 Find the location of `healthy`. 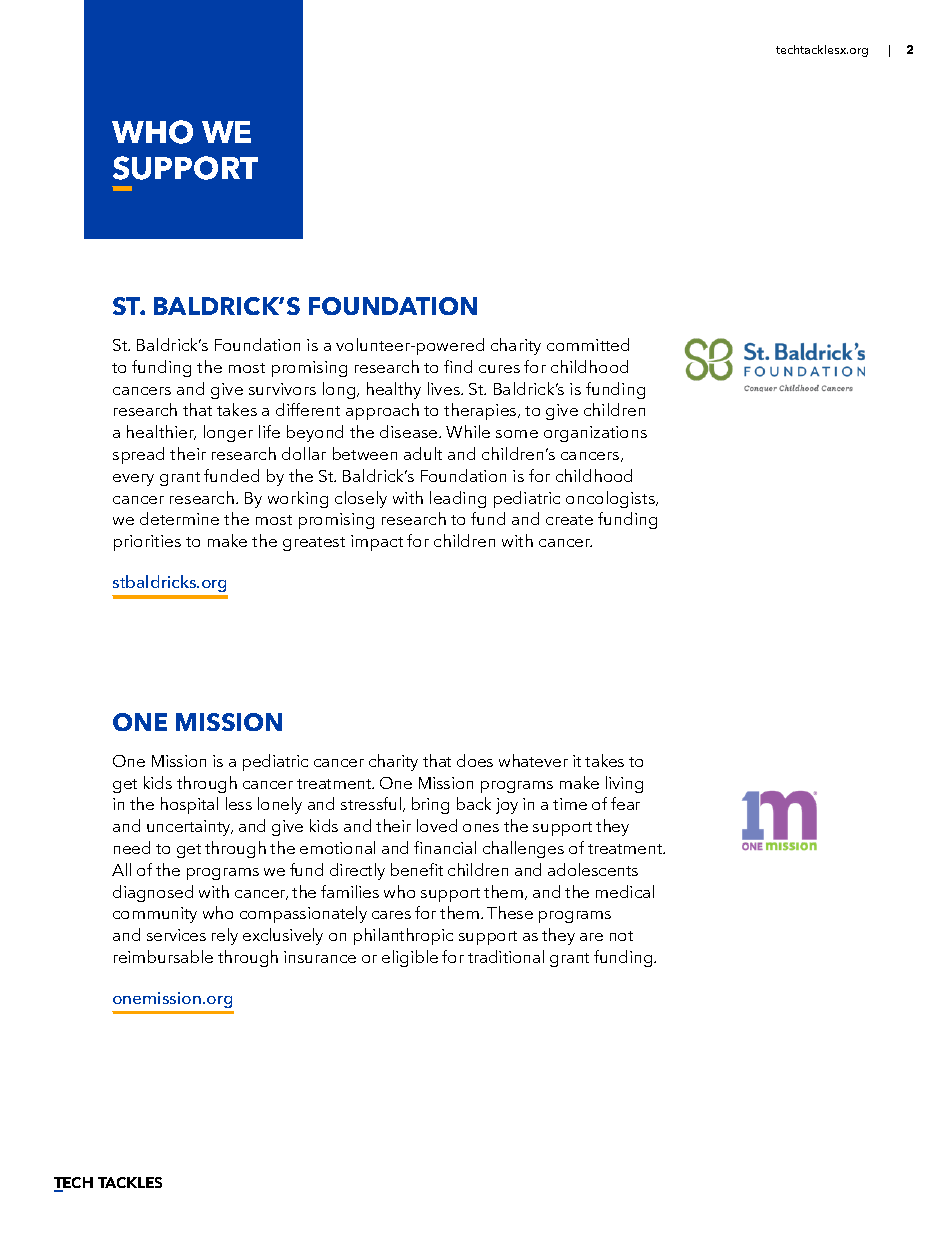

healthy is located at coordinates (394, 390).
